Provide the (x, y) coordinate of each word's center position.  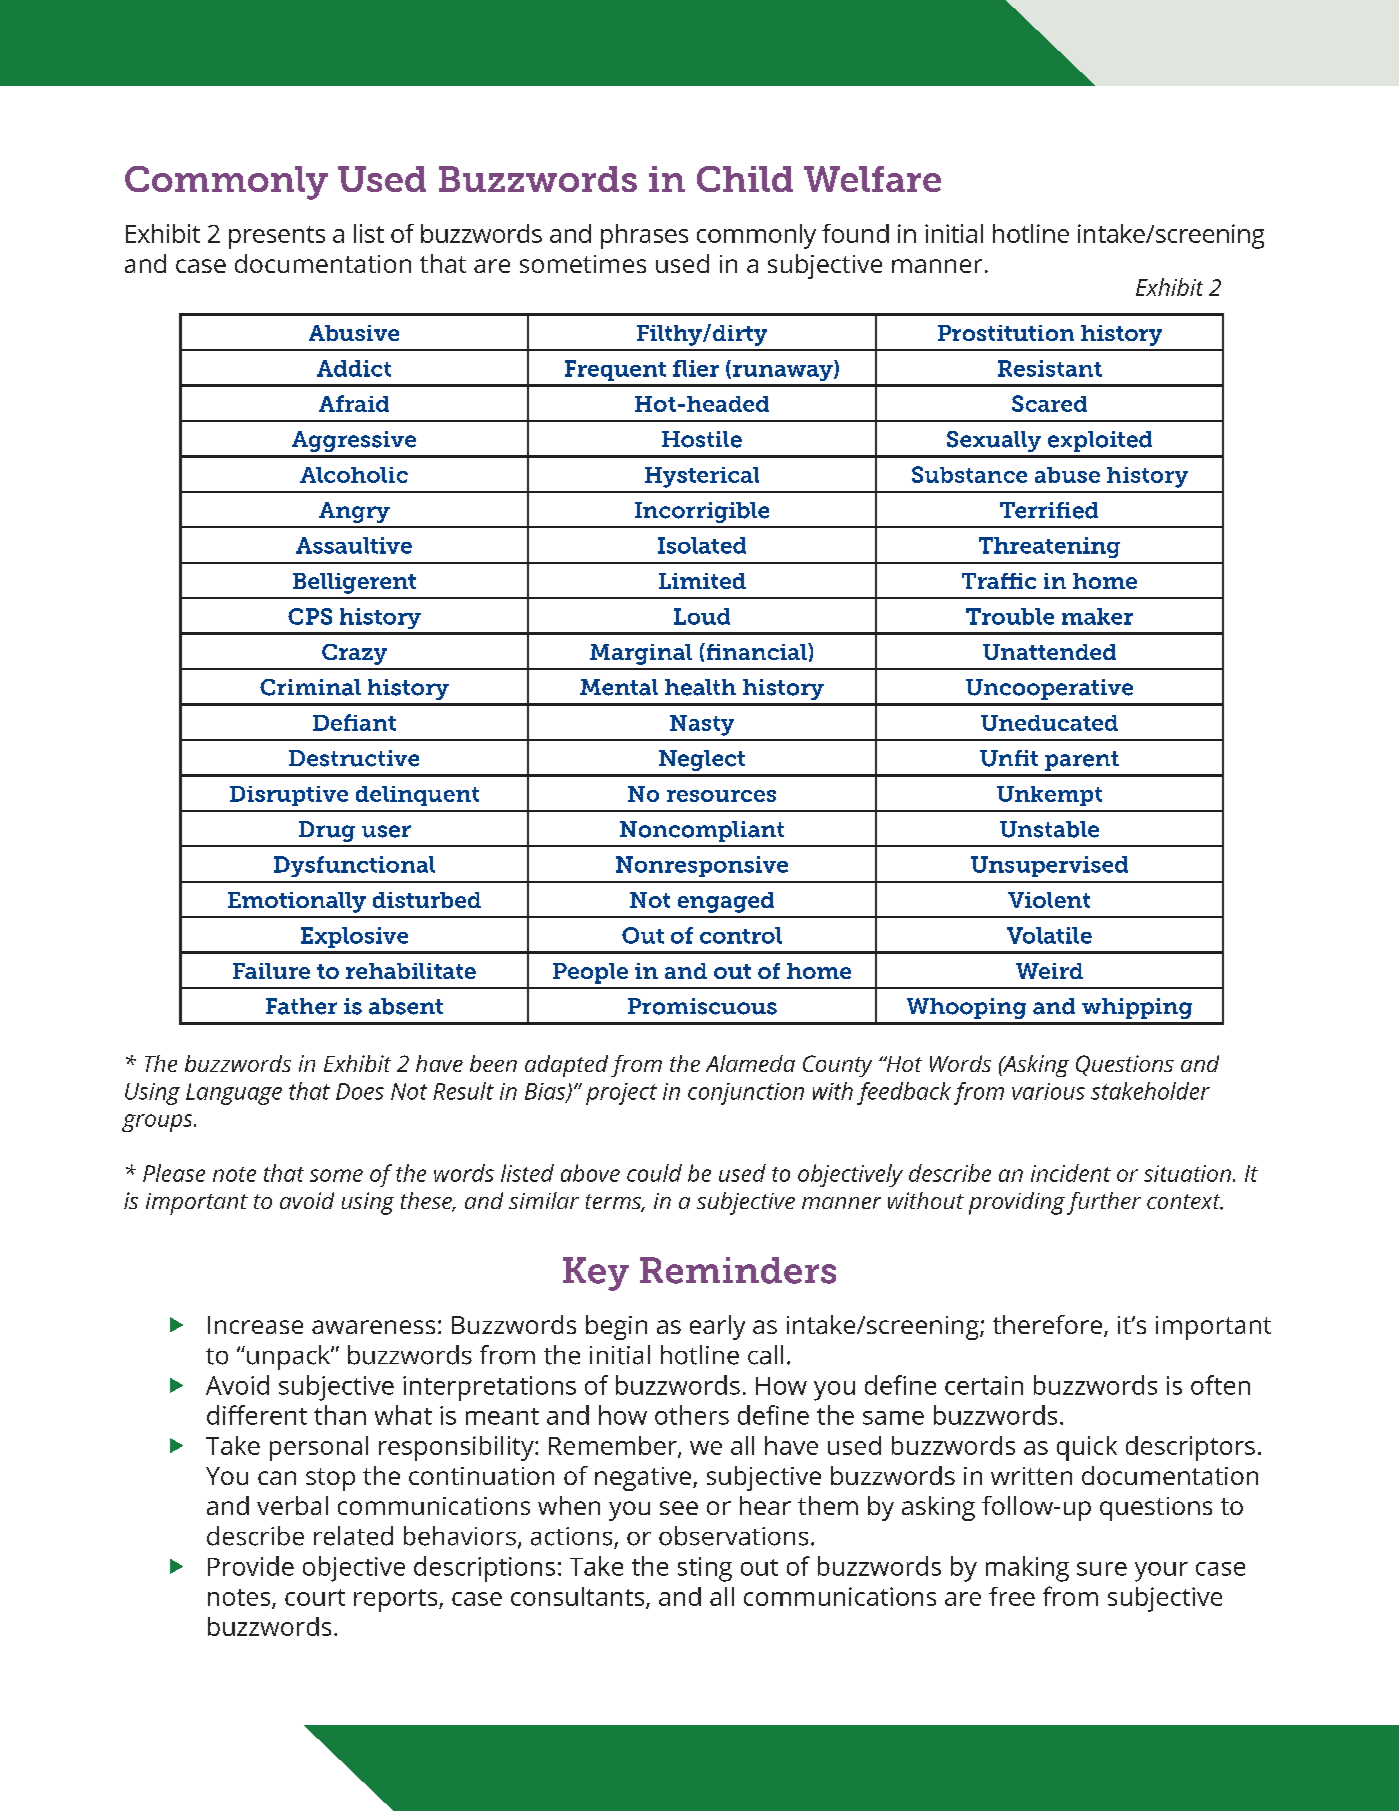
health (700, 687)
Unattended (1049, 652)
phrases (644, 236)
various (1048, 1091)
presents (277, 237)
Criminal (310, 687)
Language (234, 1094)
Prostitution (1006, 333)
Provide (251, 1566)
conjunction (746, 1094)
